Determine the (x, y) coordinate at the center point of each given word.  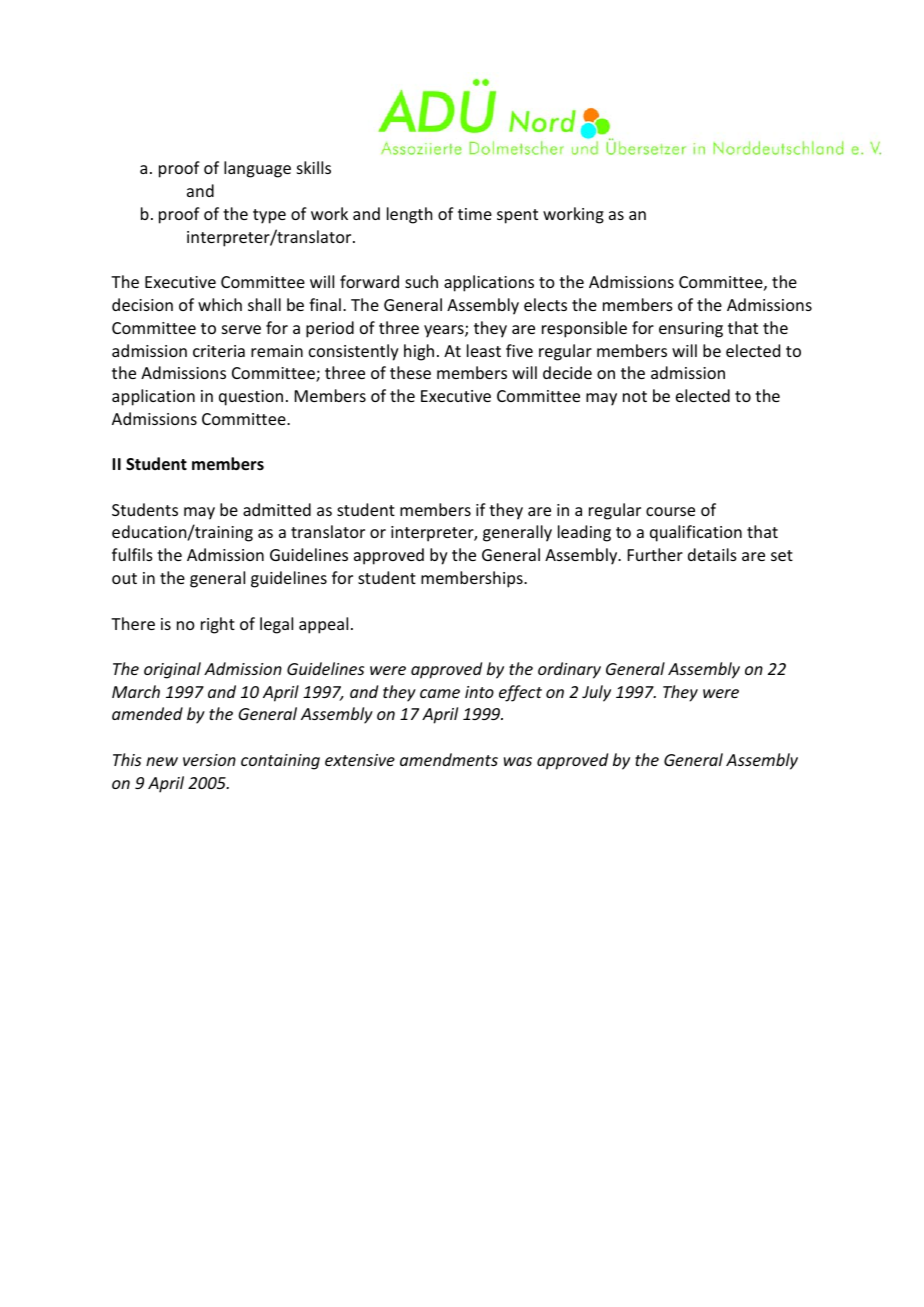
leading (584, 533)
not (635, 396)
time (475, 214)
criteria (219, 351)
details (712, 554)
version (209, 760)
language (257, 169)
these (410, 372)
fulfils (132, 554)
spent (517, 216)
